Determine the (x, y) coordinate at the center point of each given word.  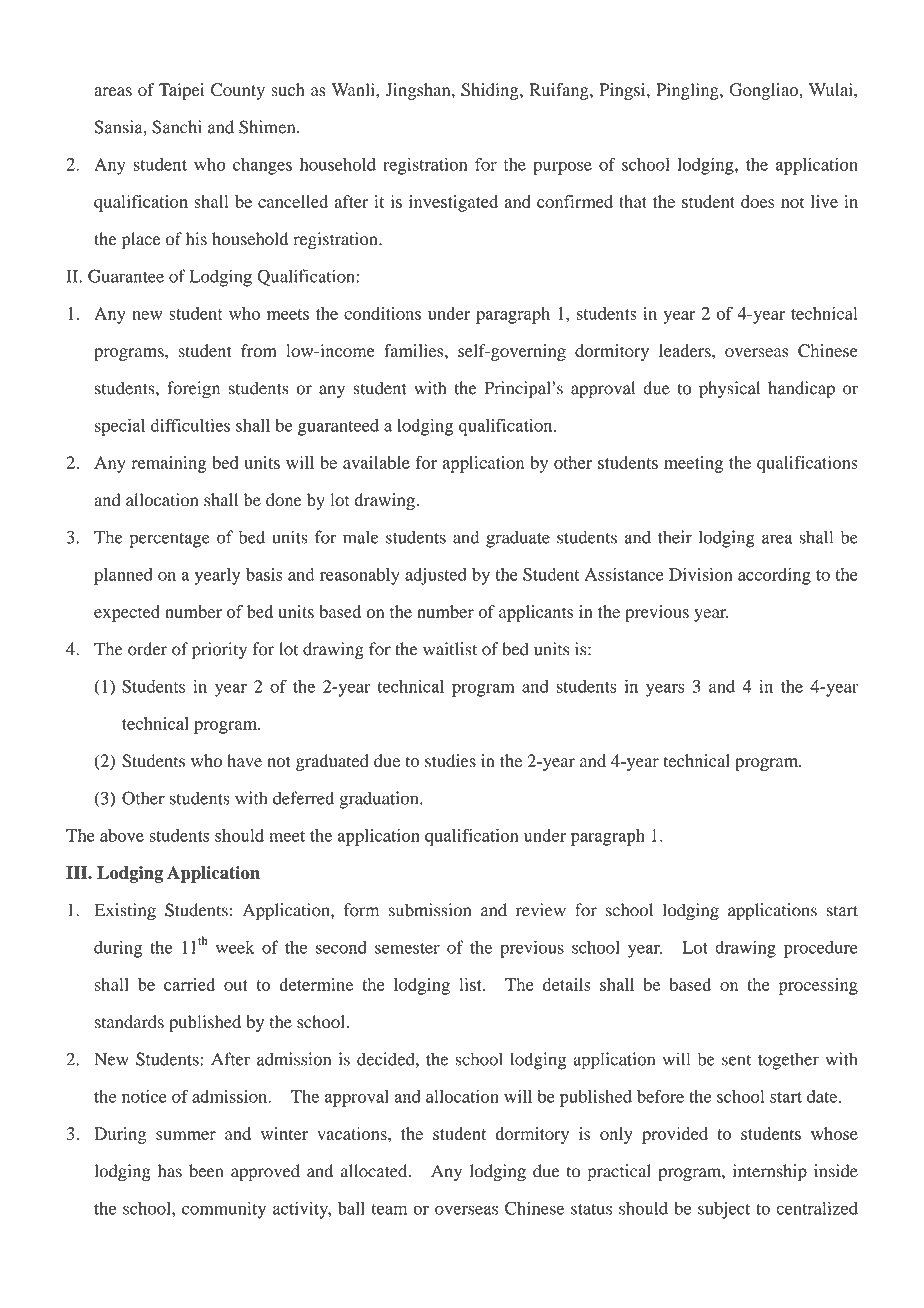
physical (729, 390)
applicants (536, 613)
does (758, 201)
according (774, 576)
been (206, 1171)
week (235, 947)
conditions (382, 313)
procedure (821, 949)
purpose (562, 168)
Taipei (181, 91)
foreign (193, 390)
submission (430, 910)
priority (219, 651)
